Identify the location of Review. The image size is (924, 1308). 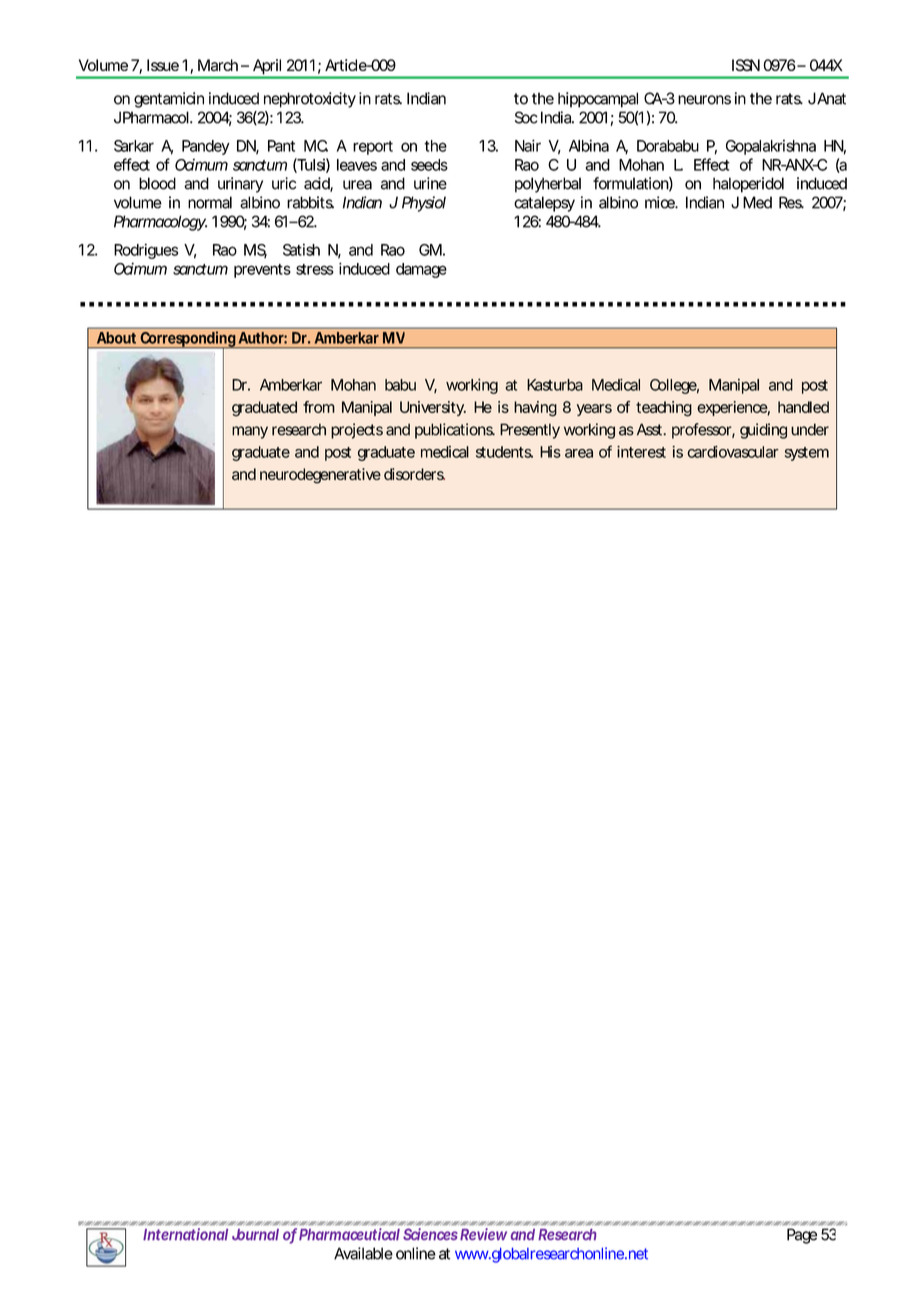
(483, 1234).
